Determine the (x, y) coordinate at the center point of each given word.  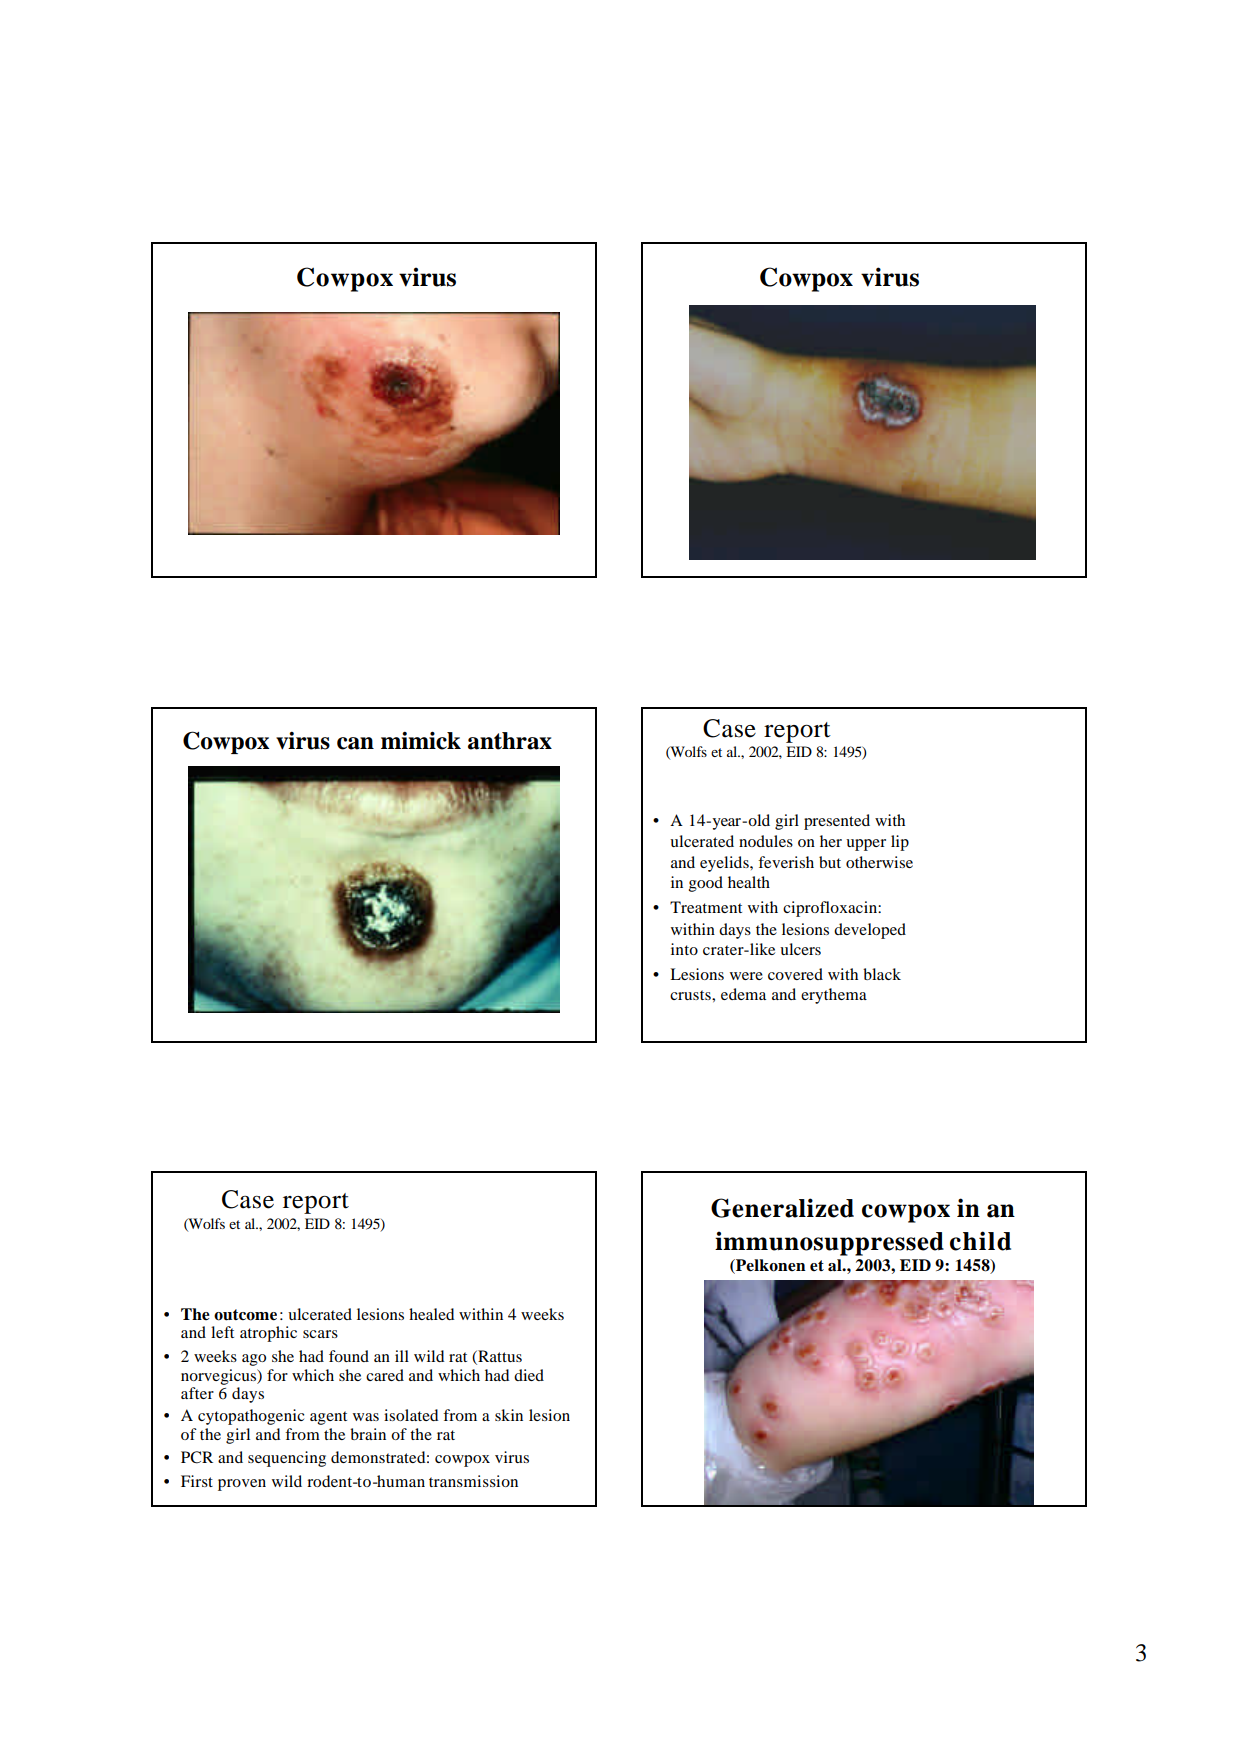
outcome (245, 1315)
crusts (691, 995)
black (882, 974)
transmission (473, 1481)
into (684, 949)
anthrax (510, 741)
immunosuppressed (829, 1243)
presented (837, 822)
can (355, 743)
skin (509, 1415)
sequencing (287, 1459)
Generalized (782, 1208)
